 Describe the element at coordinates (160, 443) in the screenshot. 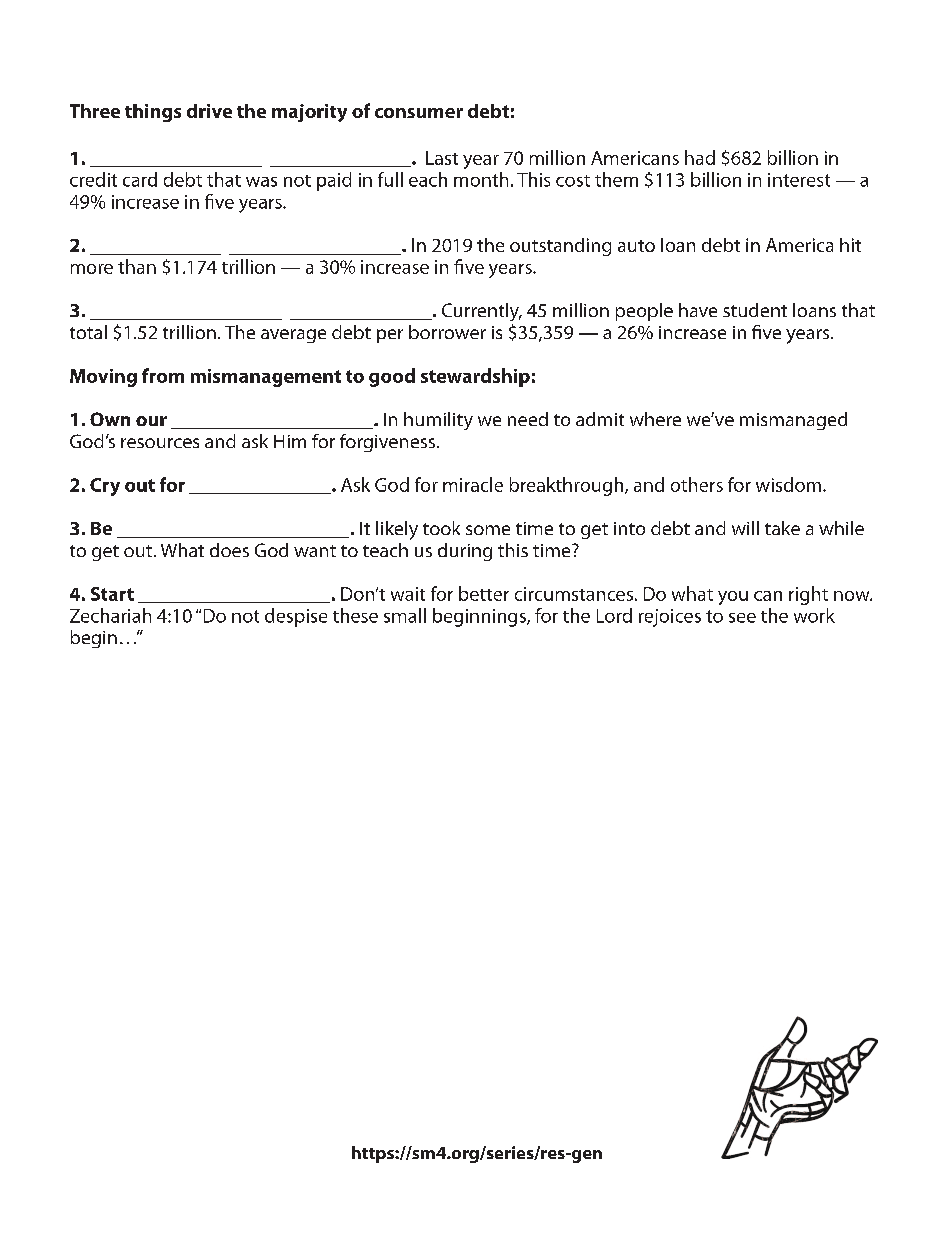

I see `resources` at that location.
